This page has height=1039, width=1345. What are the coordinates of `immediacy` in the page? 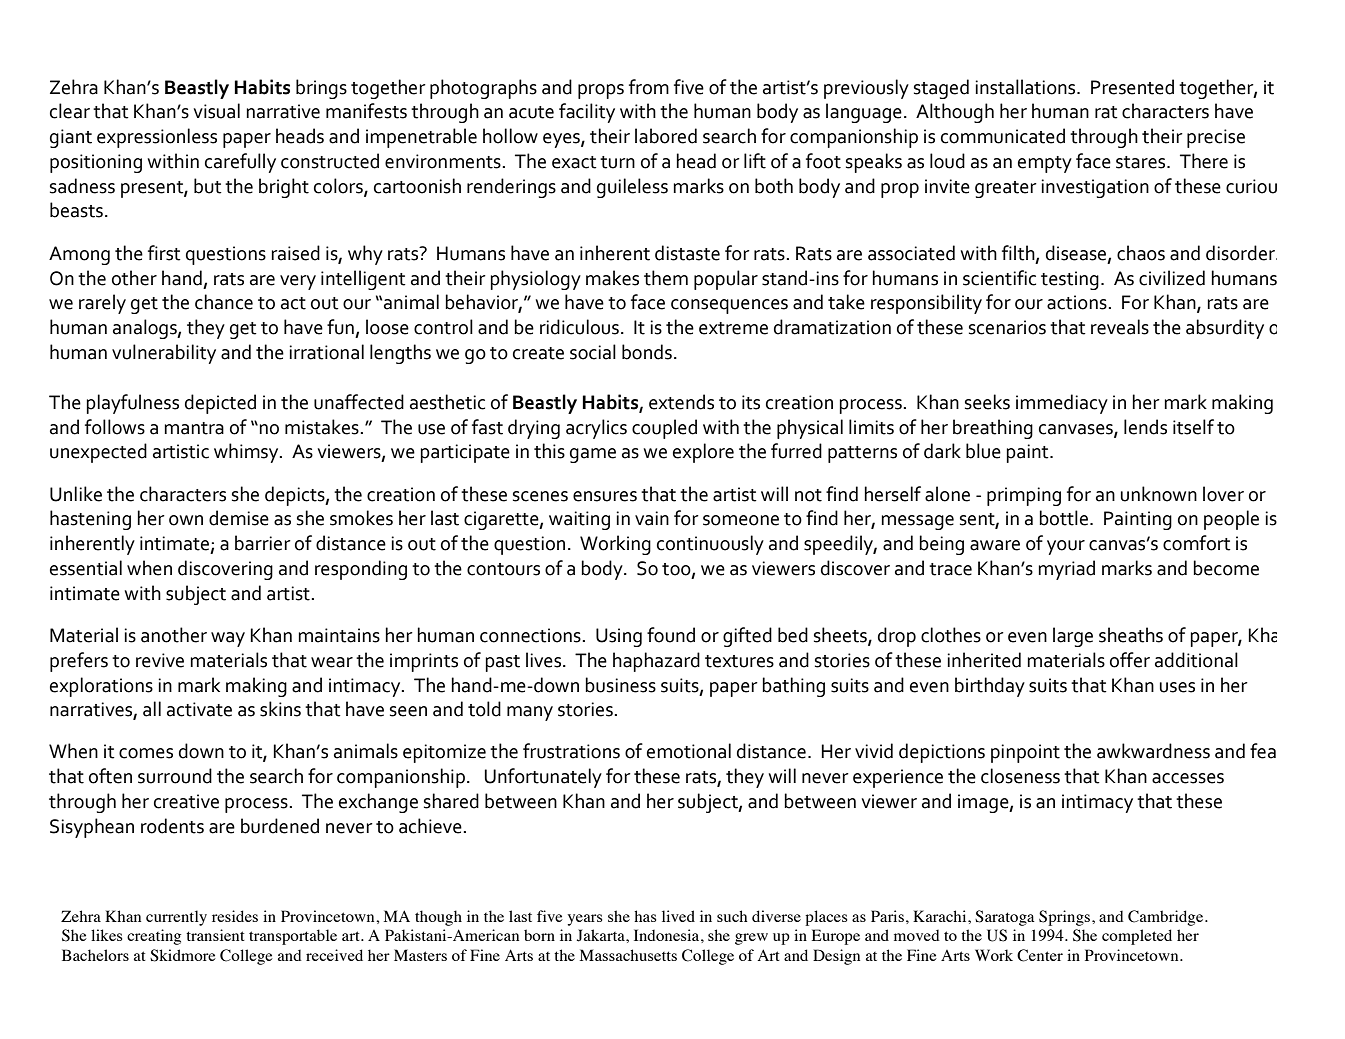 It's located at (1062, 404).
